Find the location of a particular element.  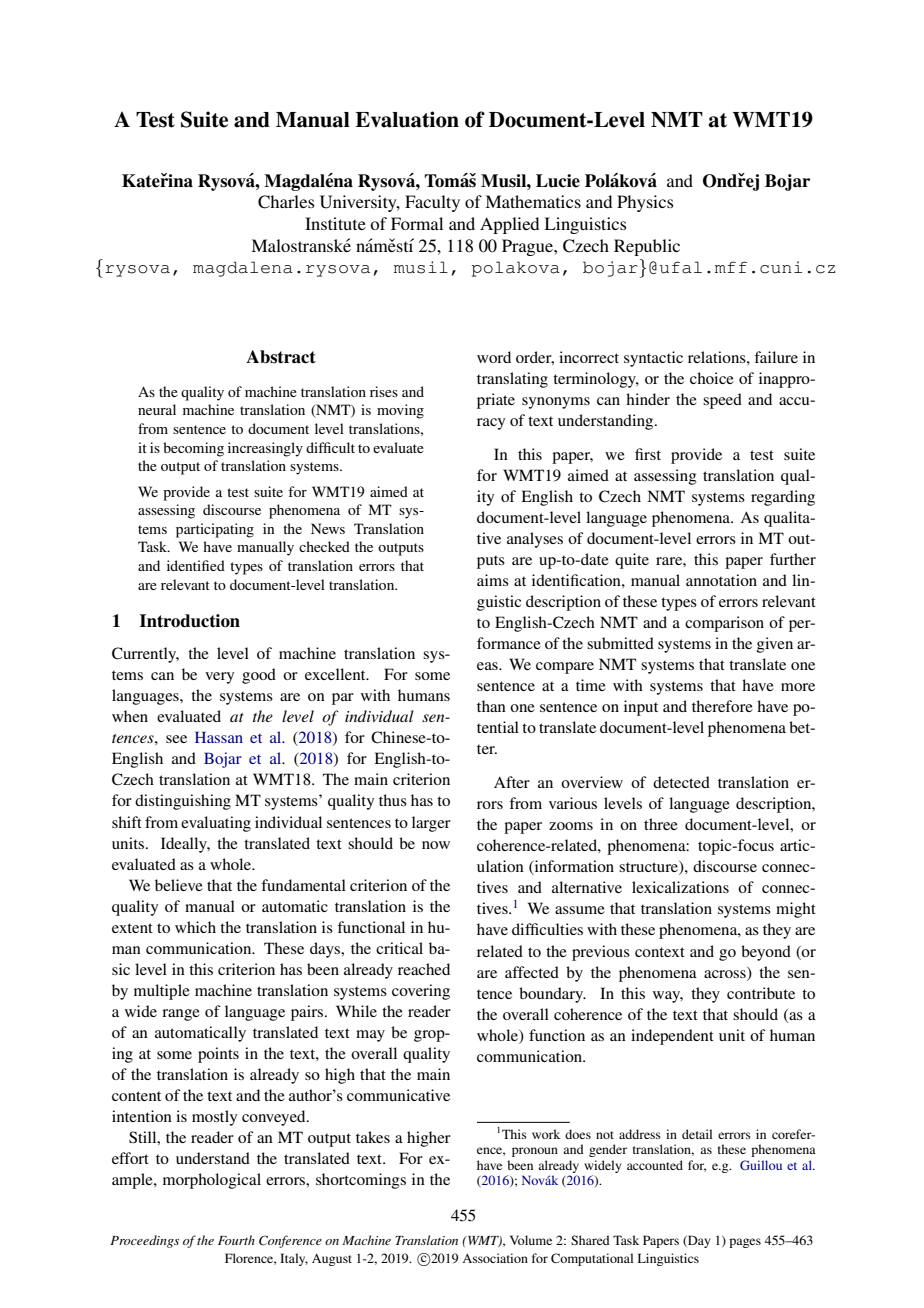

regarding is located at coordinates (783, 498).
